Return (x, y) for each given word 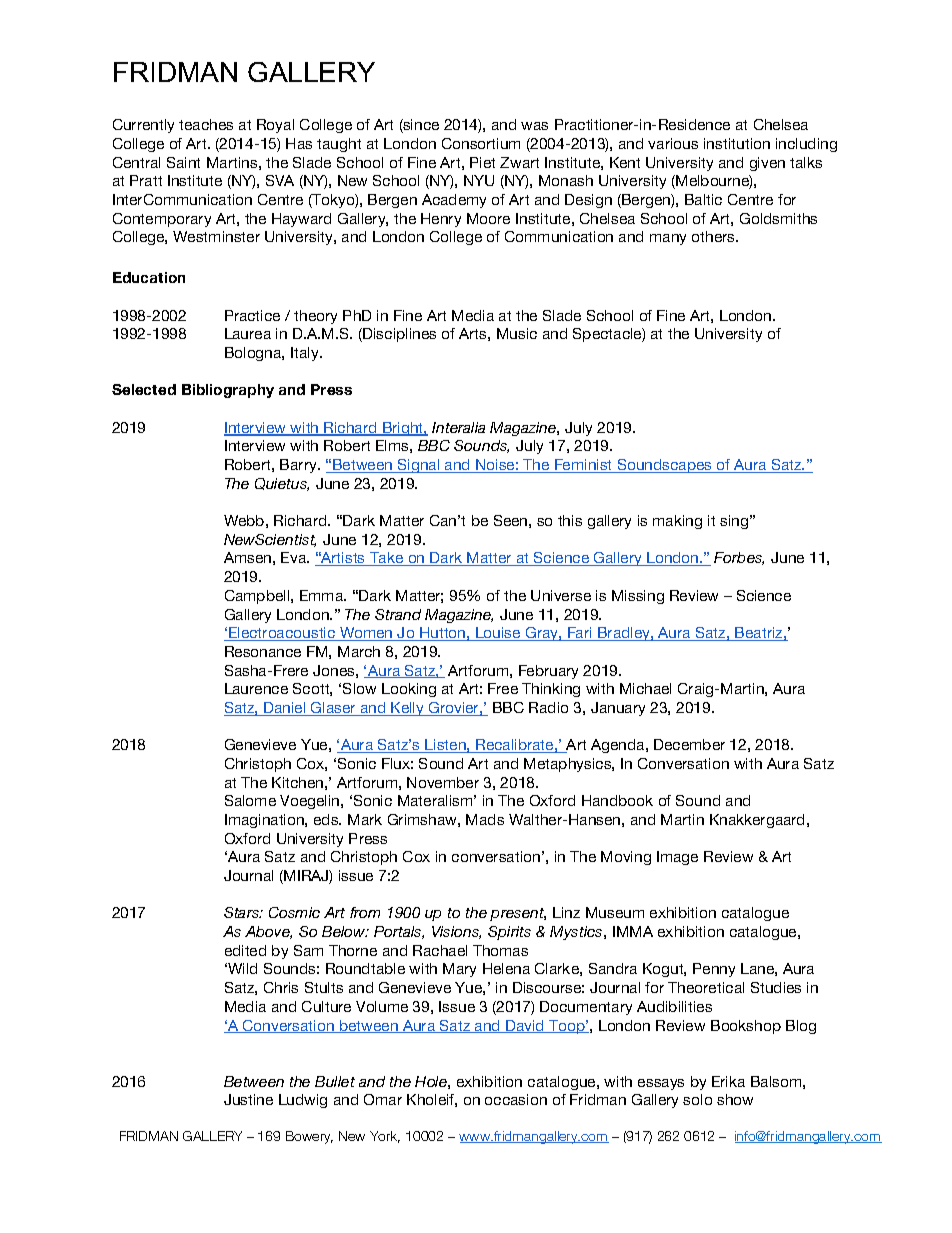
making (677, 522)
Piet (482, 162)
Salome (250, 800)
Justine (248, 1099)
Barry (299, 466)
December (689, 744)
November (443, 782)
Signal (419, 466)
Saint (183, 162)
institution (737, 143)
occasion (516, 1099)
